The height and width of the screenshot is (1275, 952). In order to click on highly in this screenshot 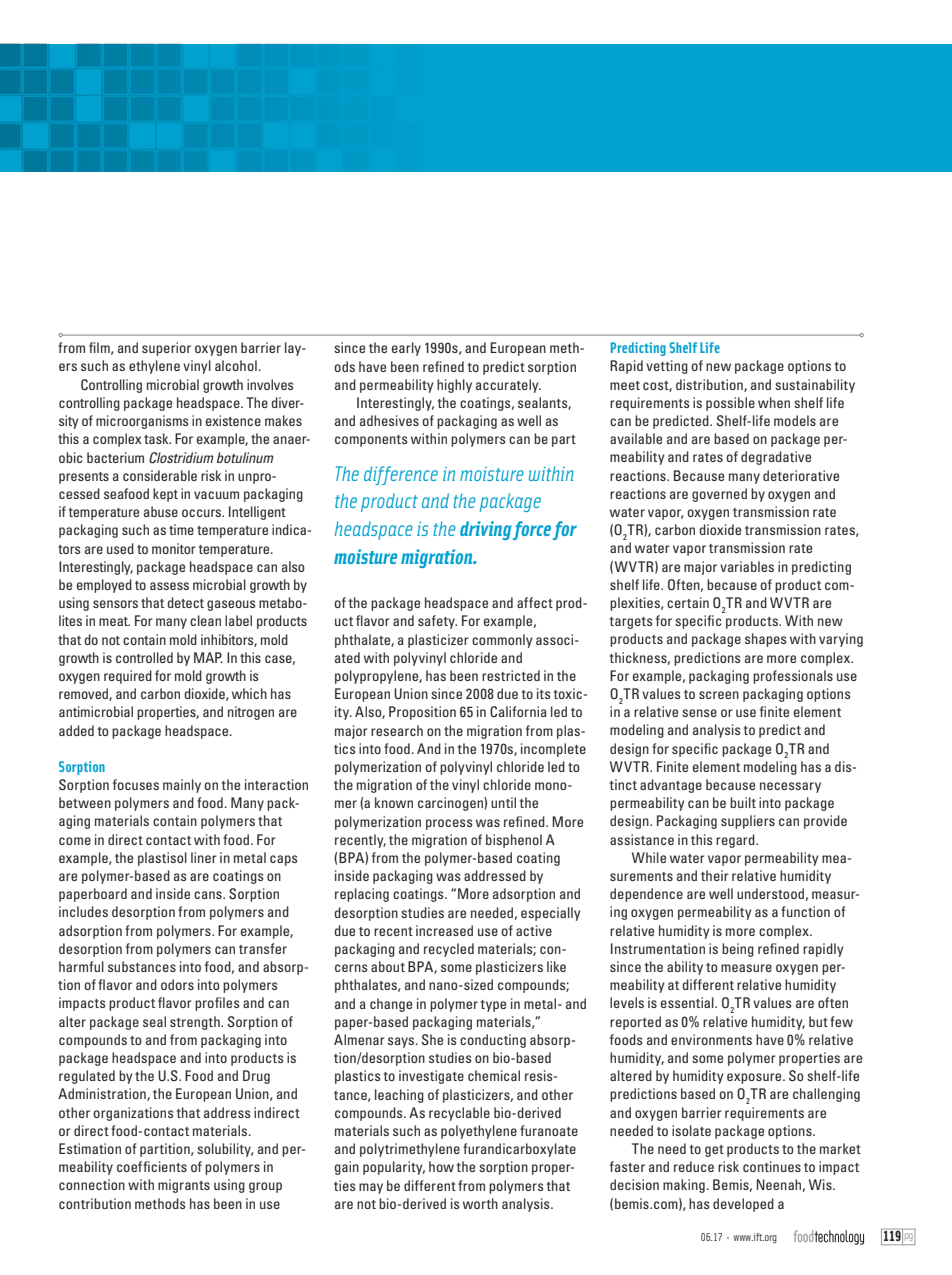, I will do `click(454, 386)`.
